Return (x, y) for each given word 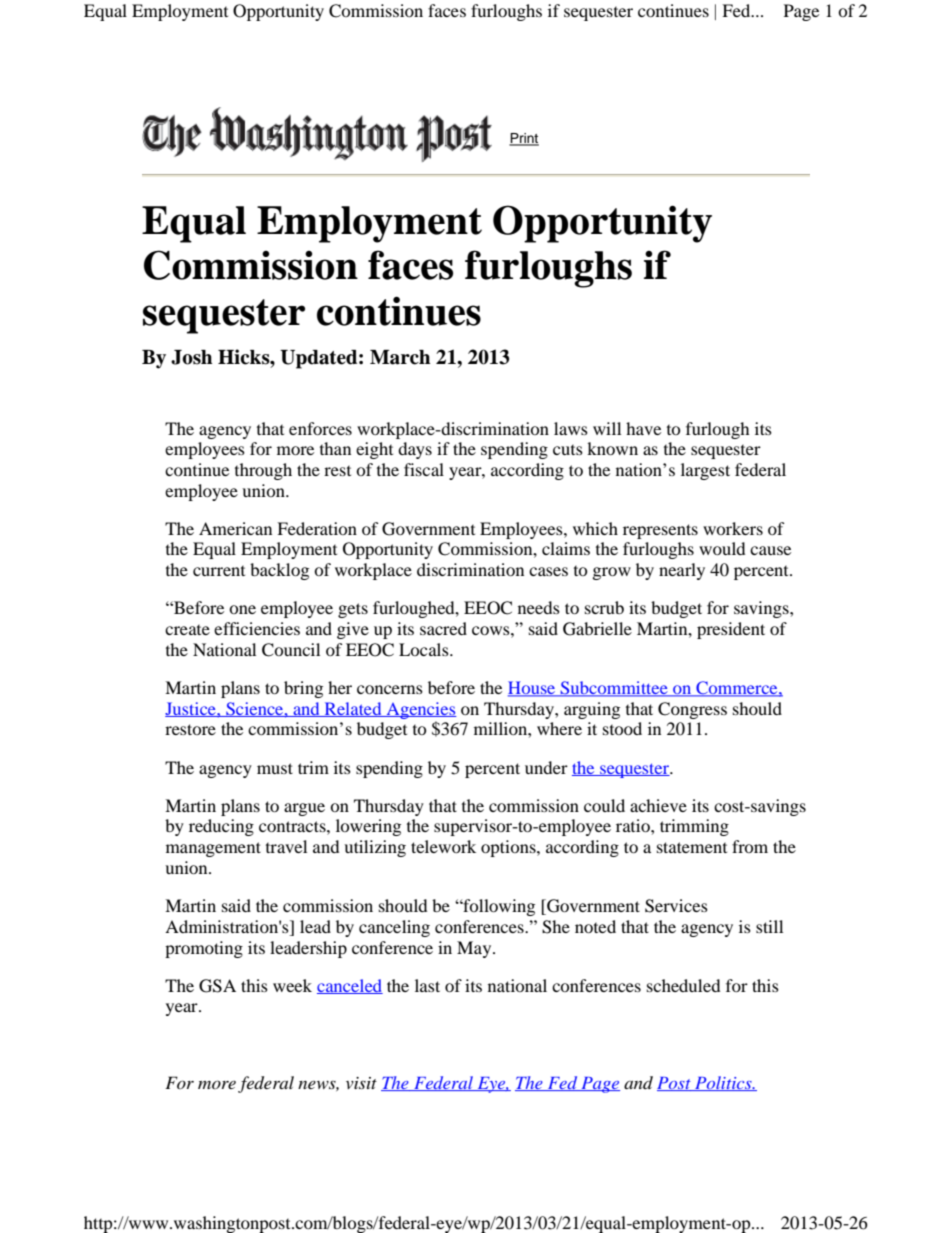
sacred (443, 628)
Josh (191, 357)
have (643, 428)
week (292, 985)
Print (524, 139)
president (731, 630)
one (242, 609)
